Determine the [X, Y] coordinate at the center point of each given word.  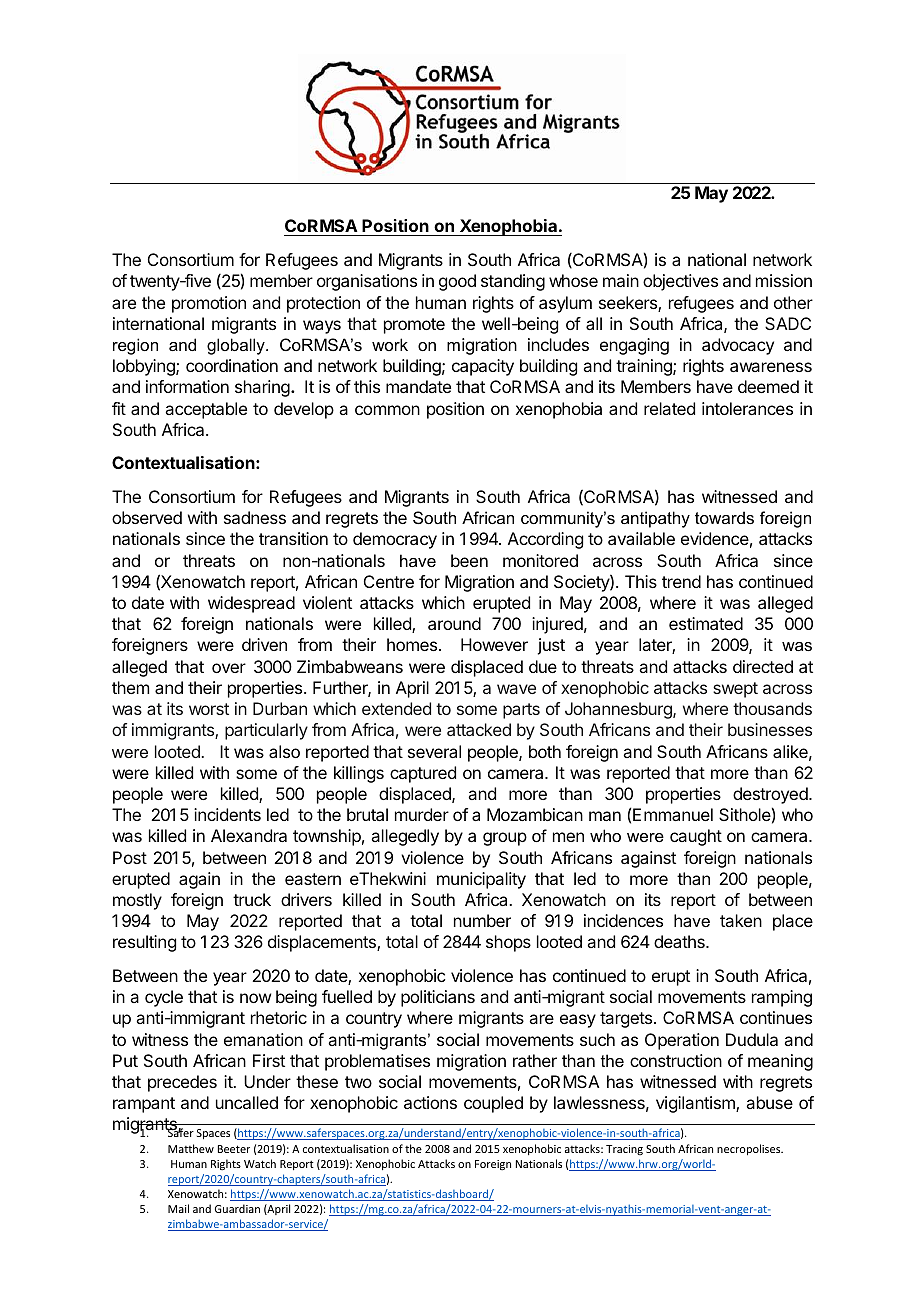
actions [430, 1102]
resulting [144, 943]
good [457, 282]
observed [147, 517]
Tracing [624, 1150]
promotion [209, 304]
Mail [178, 1208]
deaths [680, 941]
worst [209, 709]
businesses [770, 729]
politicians [438, 998]
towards [724, 517]
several [434, 751]
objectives [680, 282]
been [469, 560]
